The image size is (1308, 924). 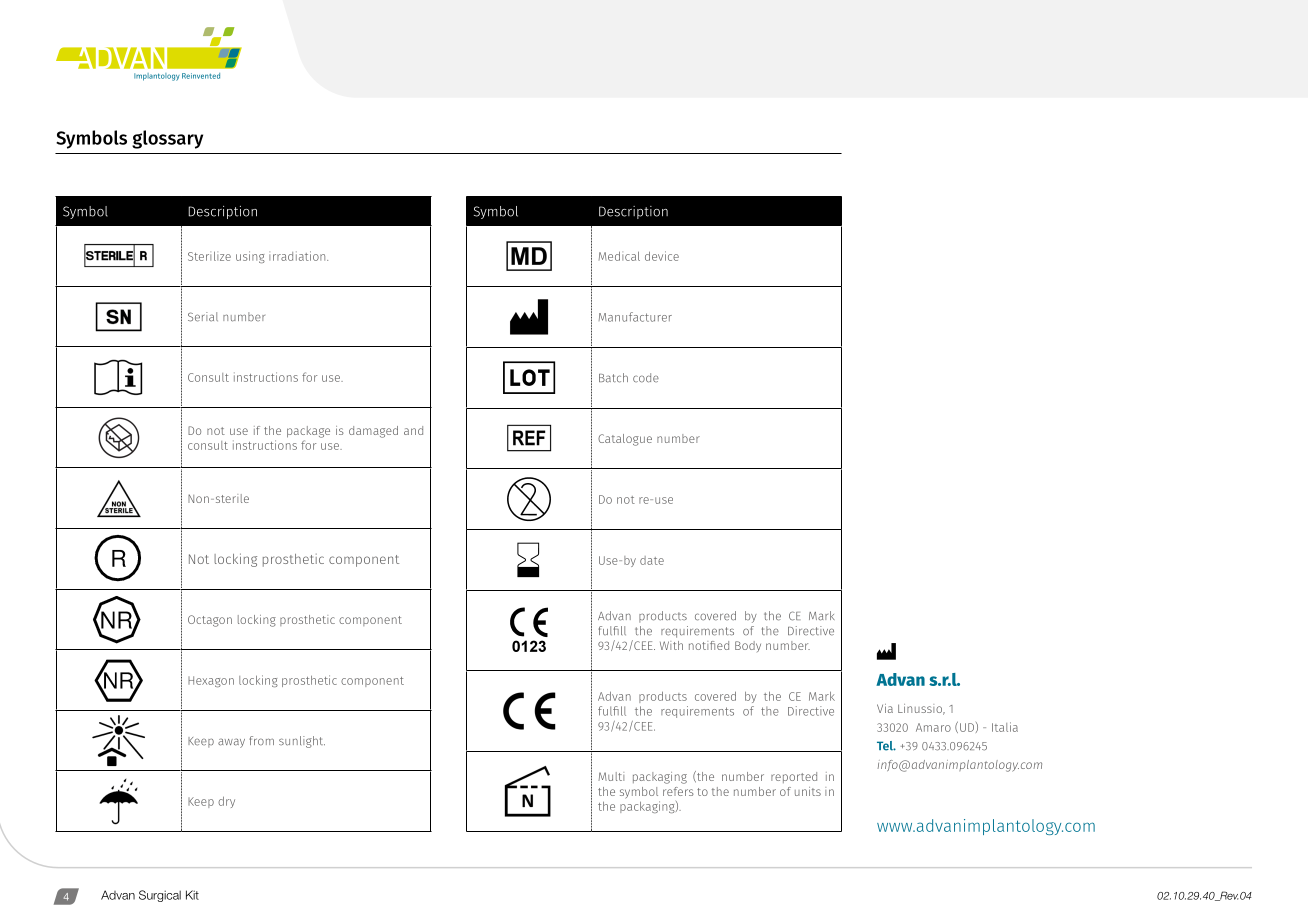 What do you see at coordinates (619, 256) in the screenshot?
I see `Medical` at bounding box center [619, 256].
